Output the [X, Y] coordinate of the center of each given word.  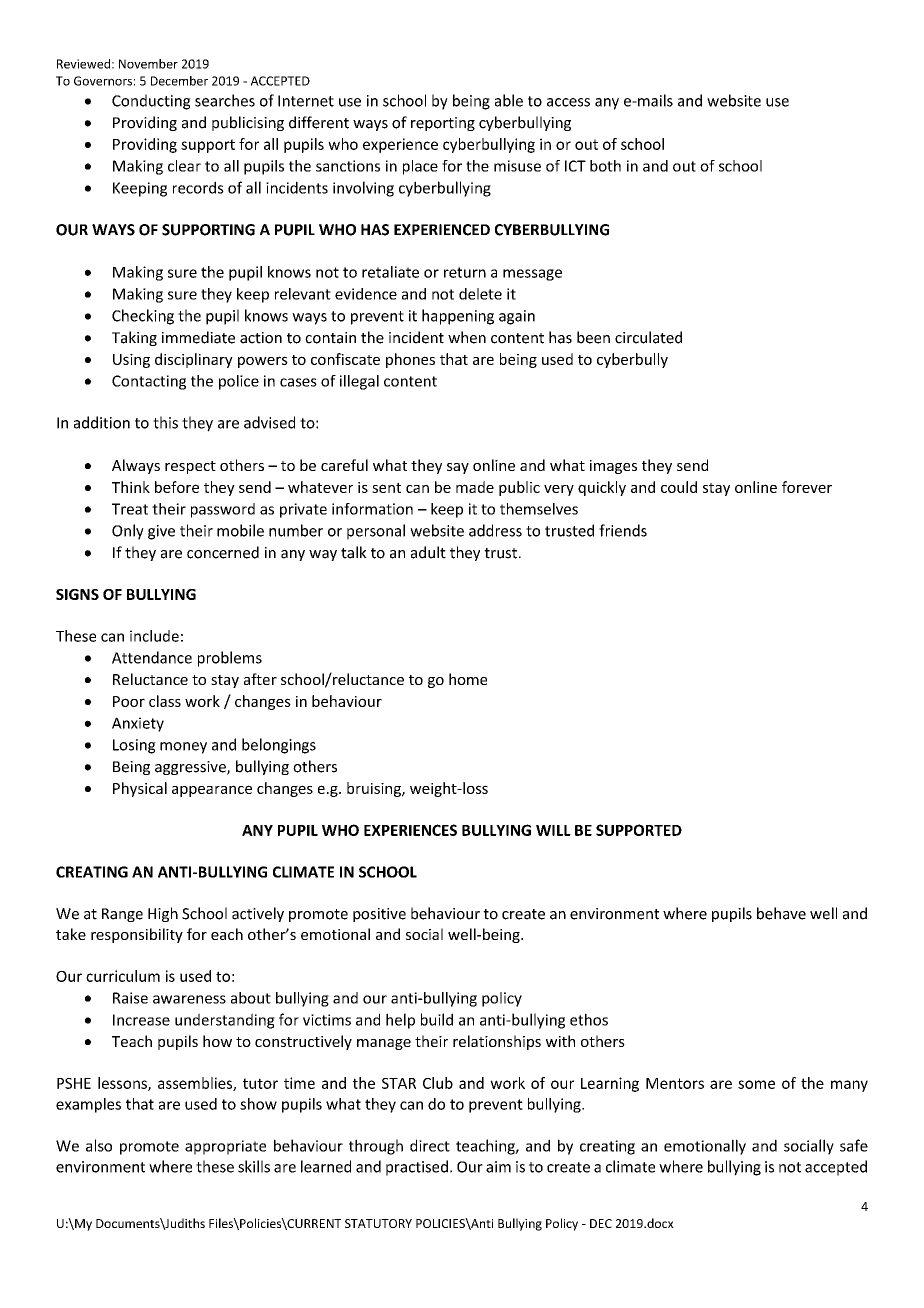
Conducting [151, 102]
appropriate [225, 1147]
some [756, 1084]
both [605, 166]
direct [430, 1145]
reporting [443, 124]
